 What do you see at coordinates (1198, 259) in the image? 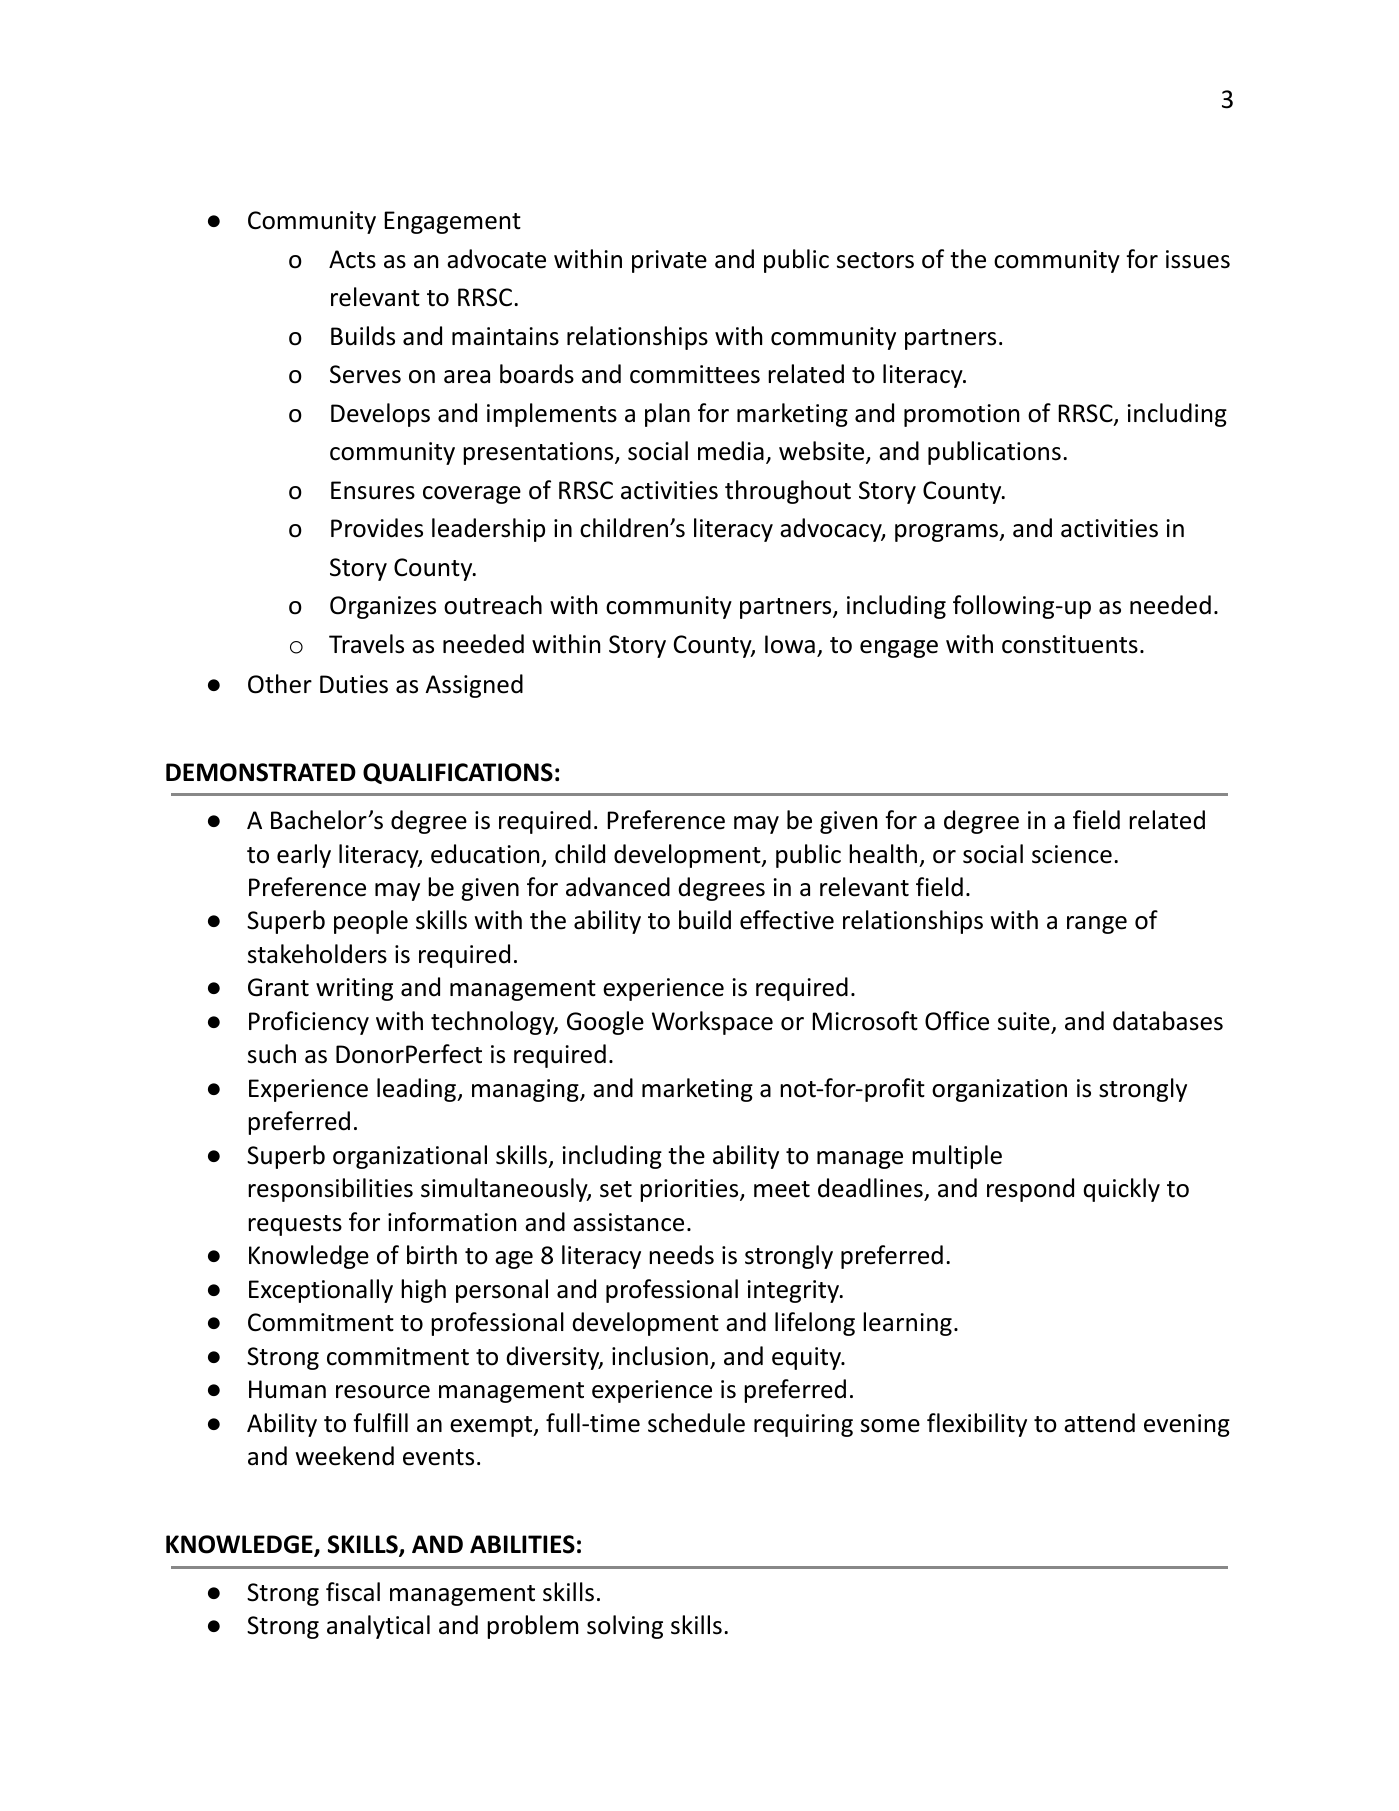
I see `issues` at bounding box center [1198, 259].
